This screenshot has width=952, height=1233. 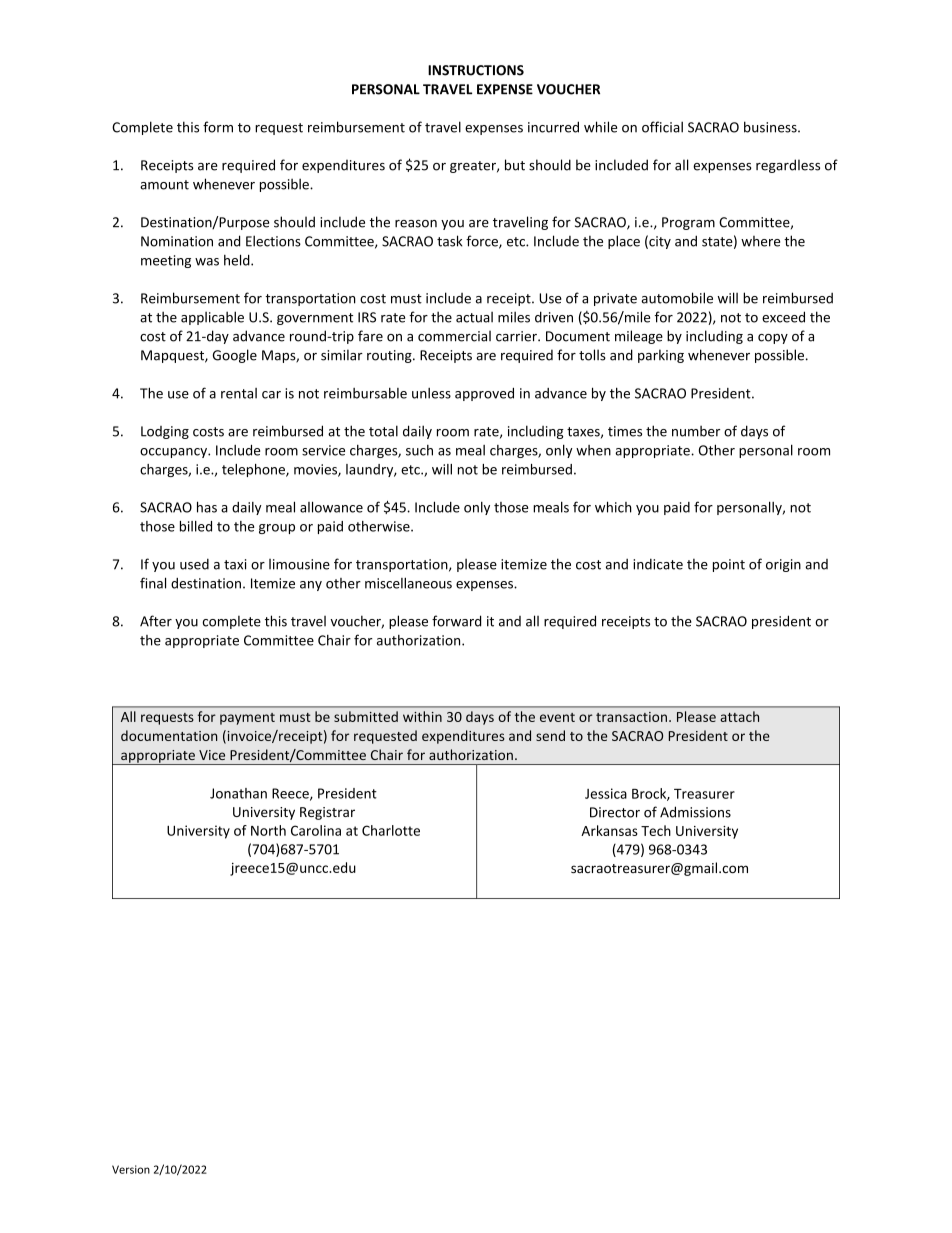 I want to click on forward, so click(x=456, y=621).
